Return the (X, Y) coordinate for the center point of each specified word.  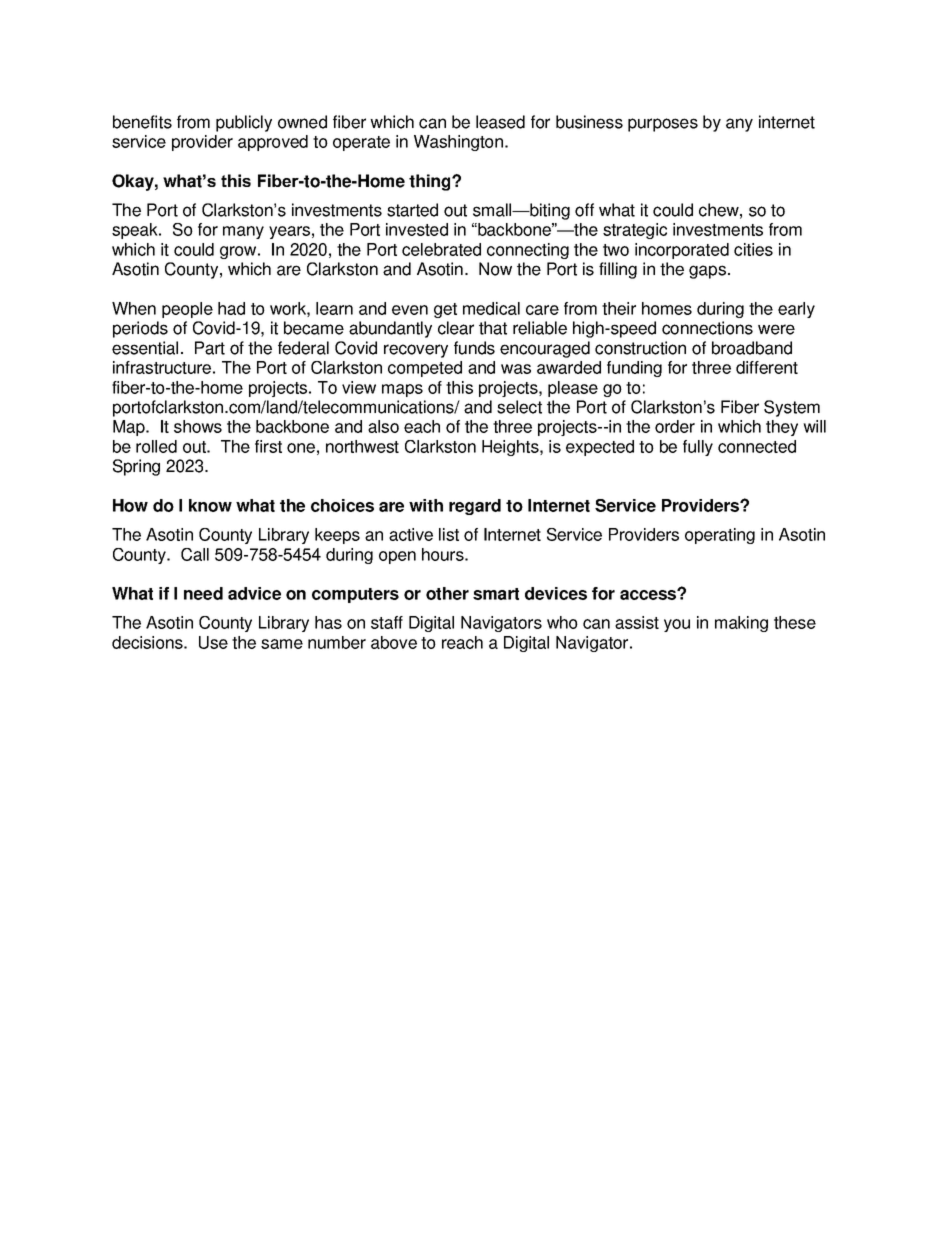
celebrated (441, 249)
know (210, 505)
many (243, 232)
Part (210, 348)
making (741, 624)
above (394, 642)
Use (213, 642)
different (767, 367)
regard (475, 507)
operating (720, 536)
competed (425, 369)
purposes (663, 125)
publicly (244, 123)
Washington (458, 143)
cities (753, 249)
